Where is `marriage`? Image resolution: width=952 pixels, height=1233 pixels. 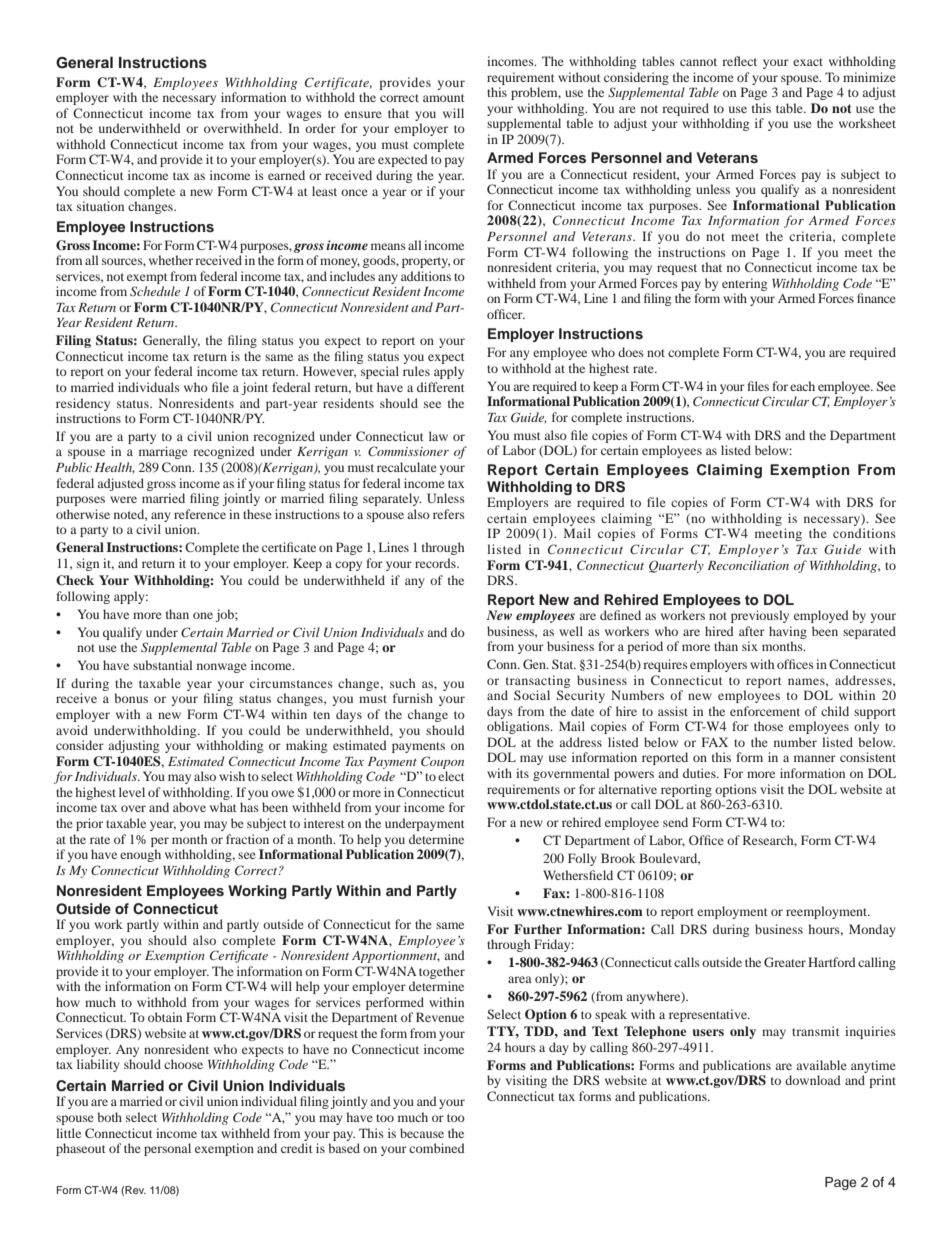
marriage is located at coordinates (163, 452).
